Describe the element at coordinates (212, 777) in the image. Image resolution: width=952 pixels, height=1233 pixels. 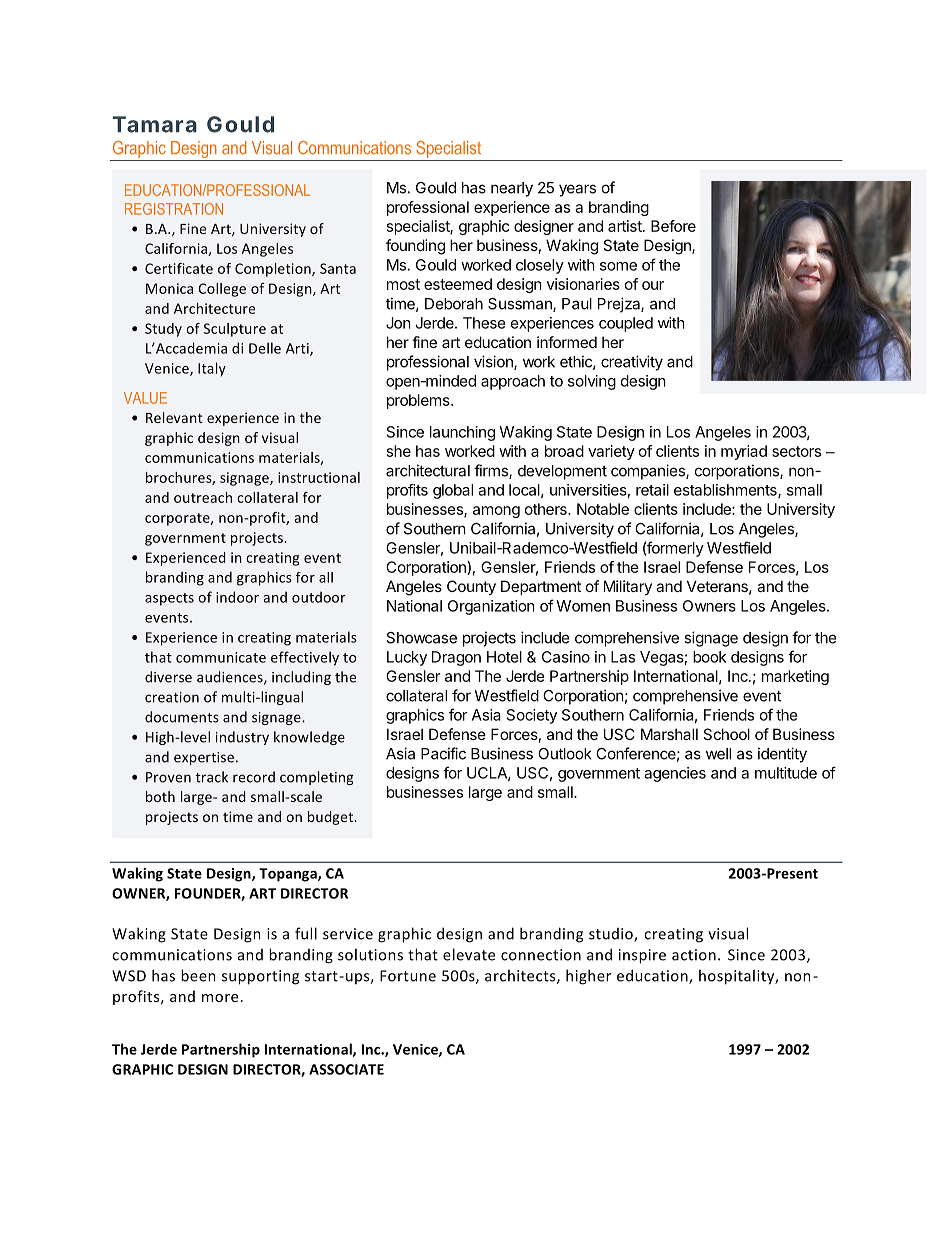
I see `track` at that location.
